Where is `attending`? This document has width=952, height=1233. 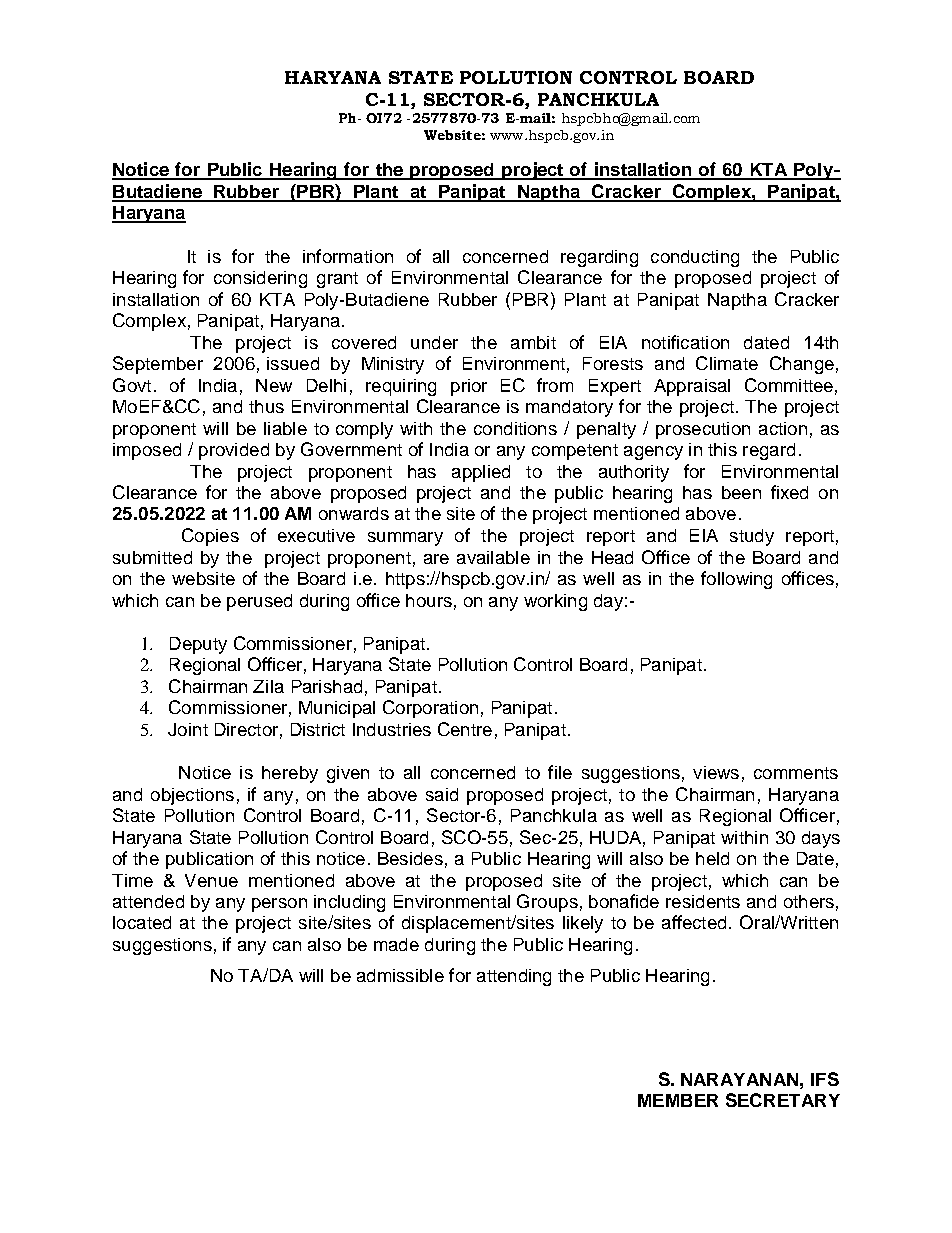 attending is located at coordinates (514, 977).
